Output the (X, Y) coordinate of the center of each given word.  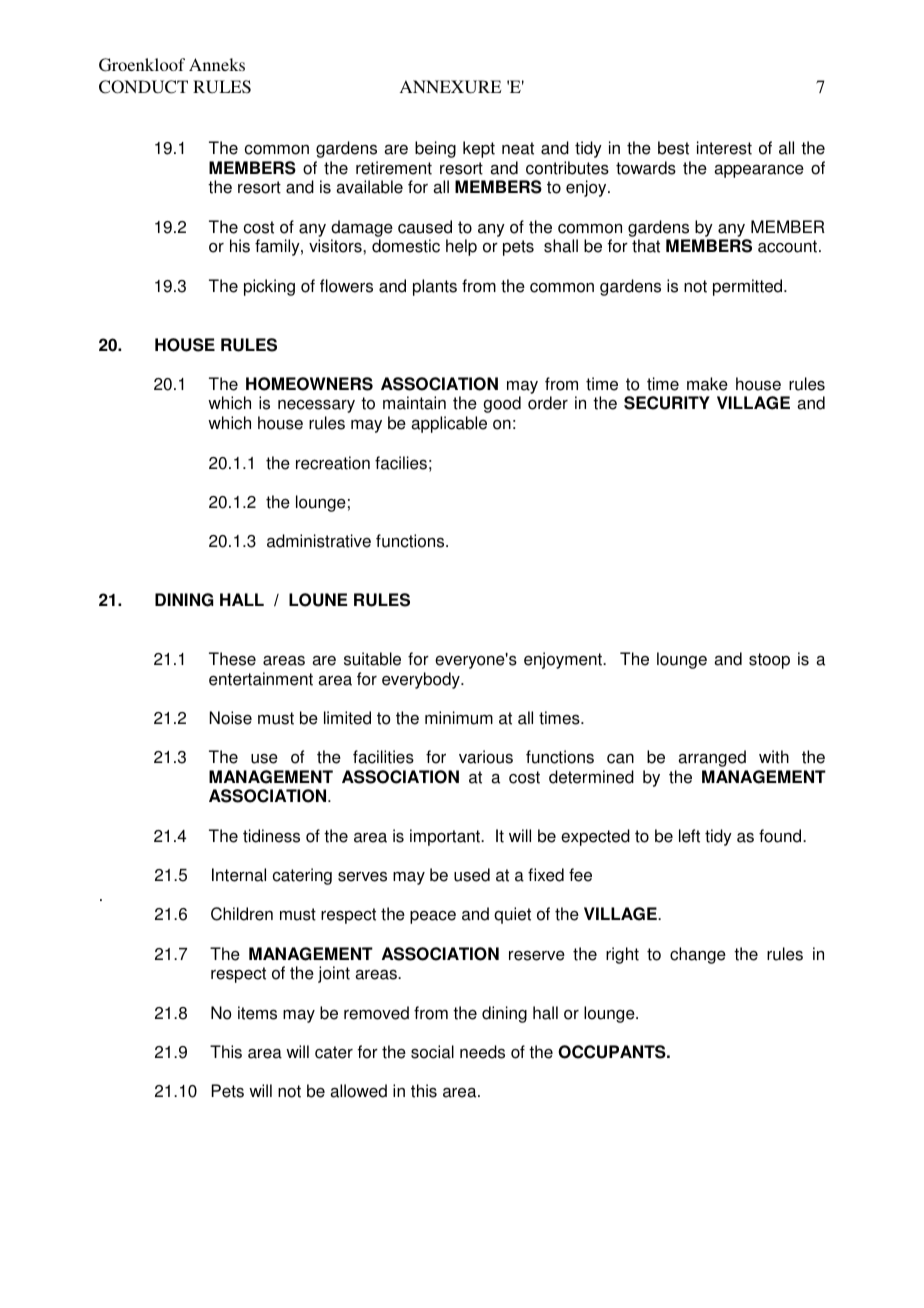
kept (479, 149)
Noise (231, 718)
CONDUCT (143, 87)
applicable (449, 424)
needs (482, 1052)
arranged (712, 758)
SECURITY (667, 403)
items (257, 1013)
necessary (316, 406)
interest (724, 148)
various (486, 757)
